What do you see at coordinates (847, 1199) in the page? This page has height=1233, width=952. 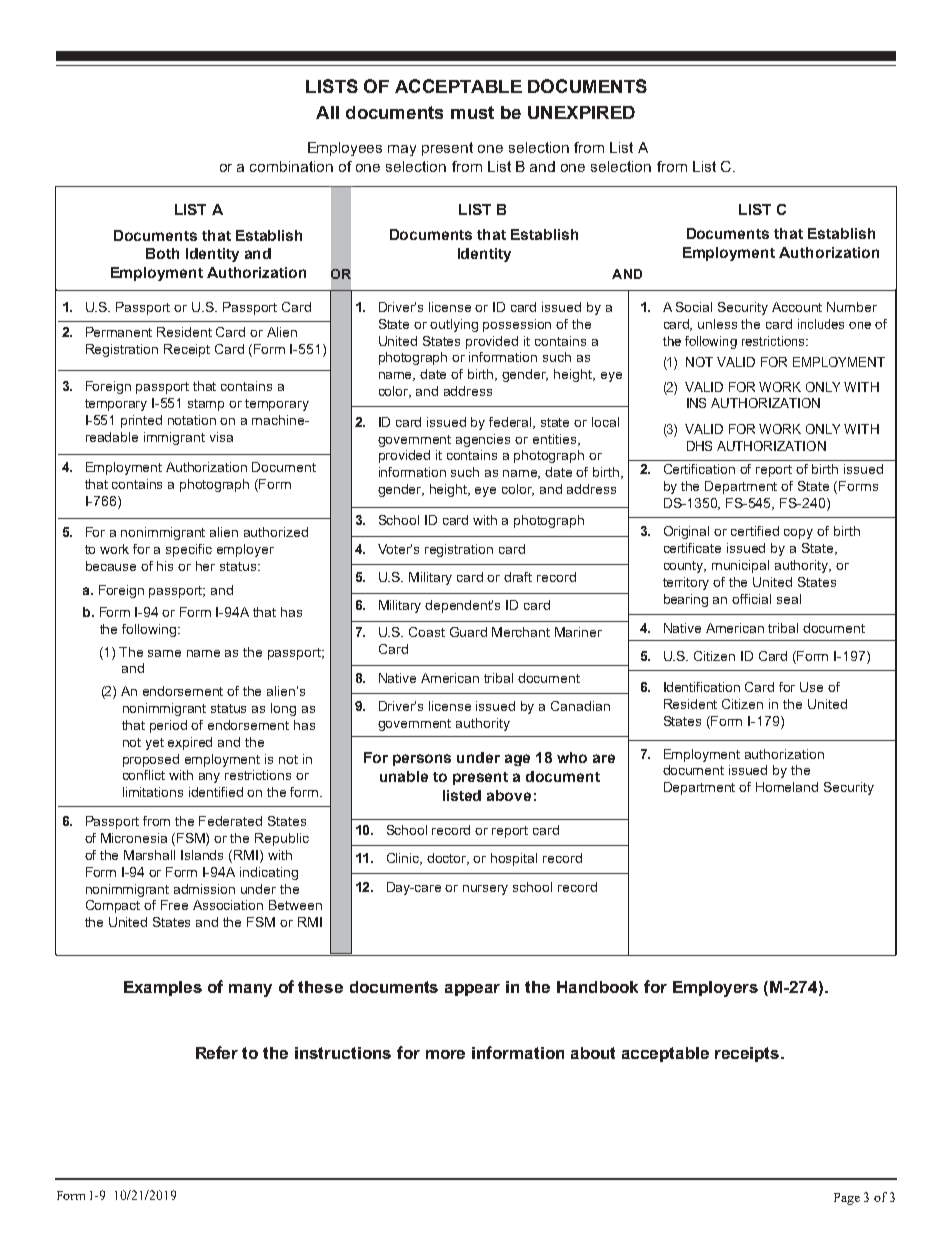 I see `Page` at bounding box center [847, 1199].
